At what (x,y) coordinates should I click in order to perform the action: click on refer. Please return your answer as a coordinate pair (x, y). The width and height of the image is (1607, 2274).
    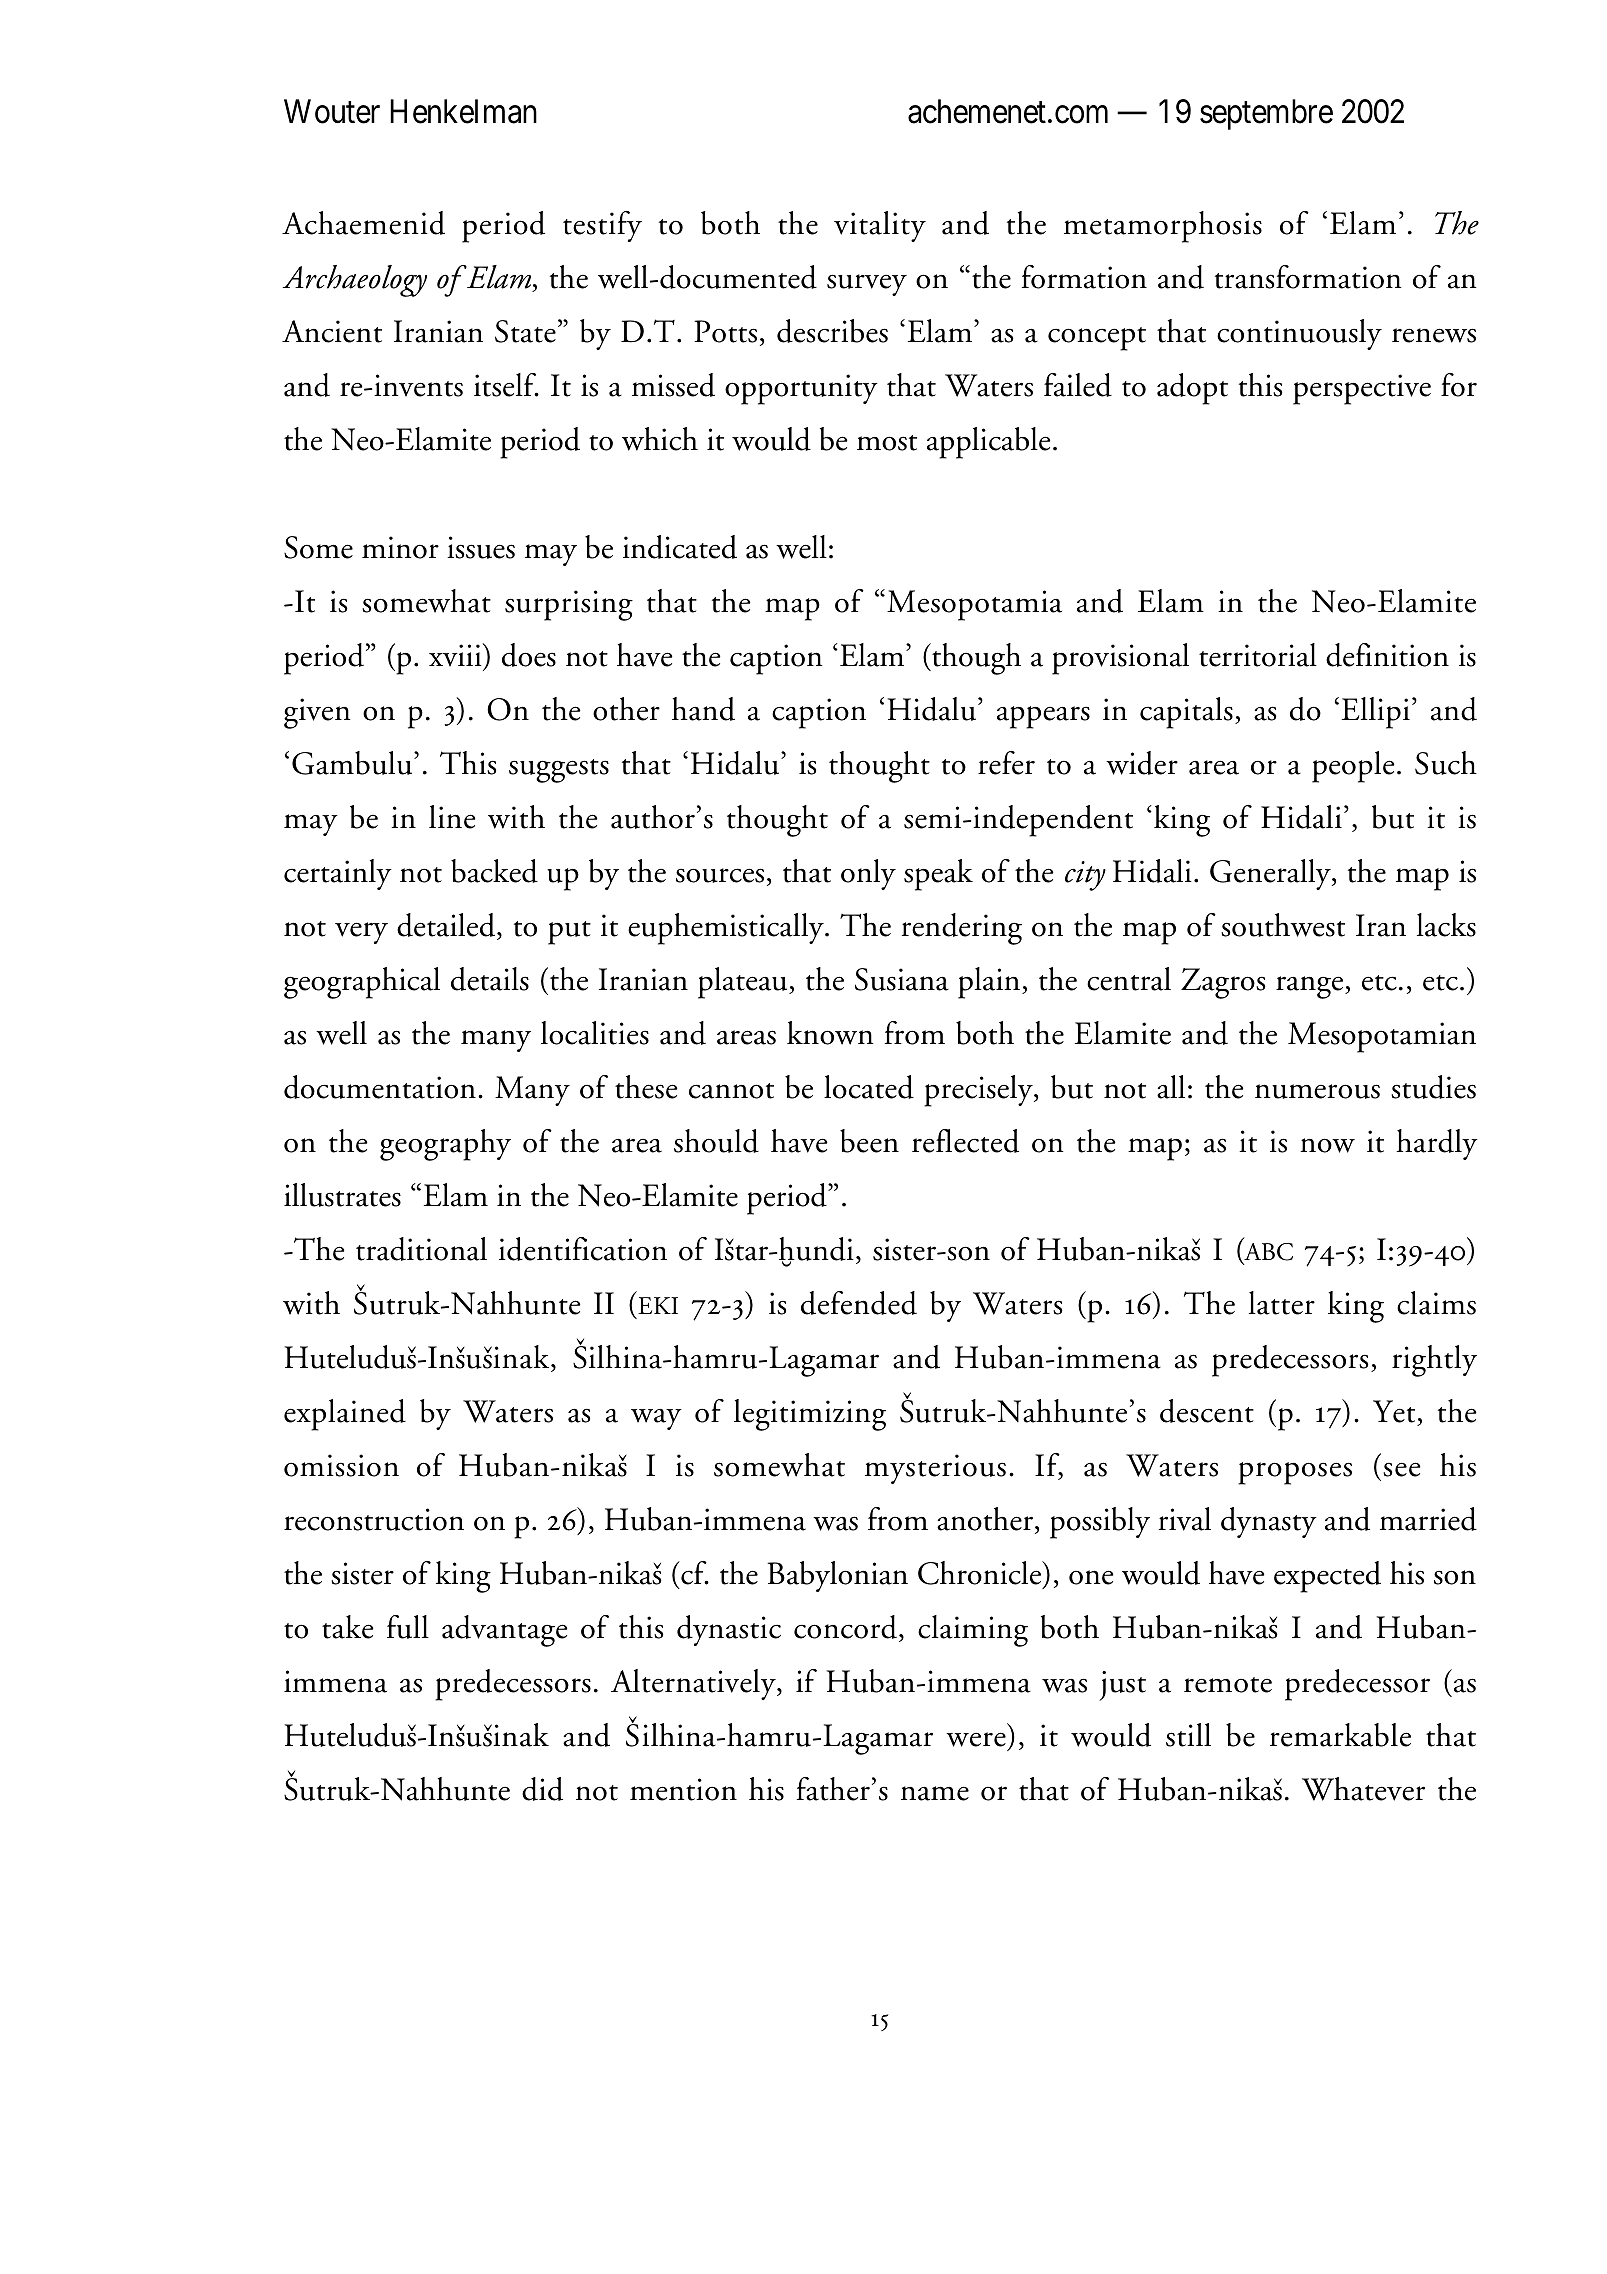
    Looking at the image, I should click on (1006, 763).
